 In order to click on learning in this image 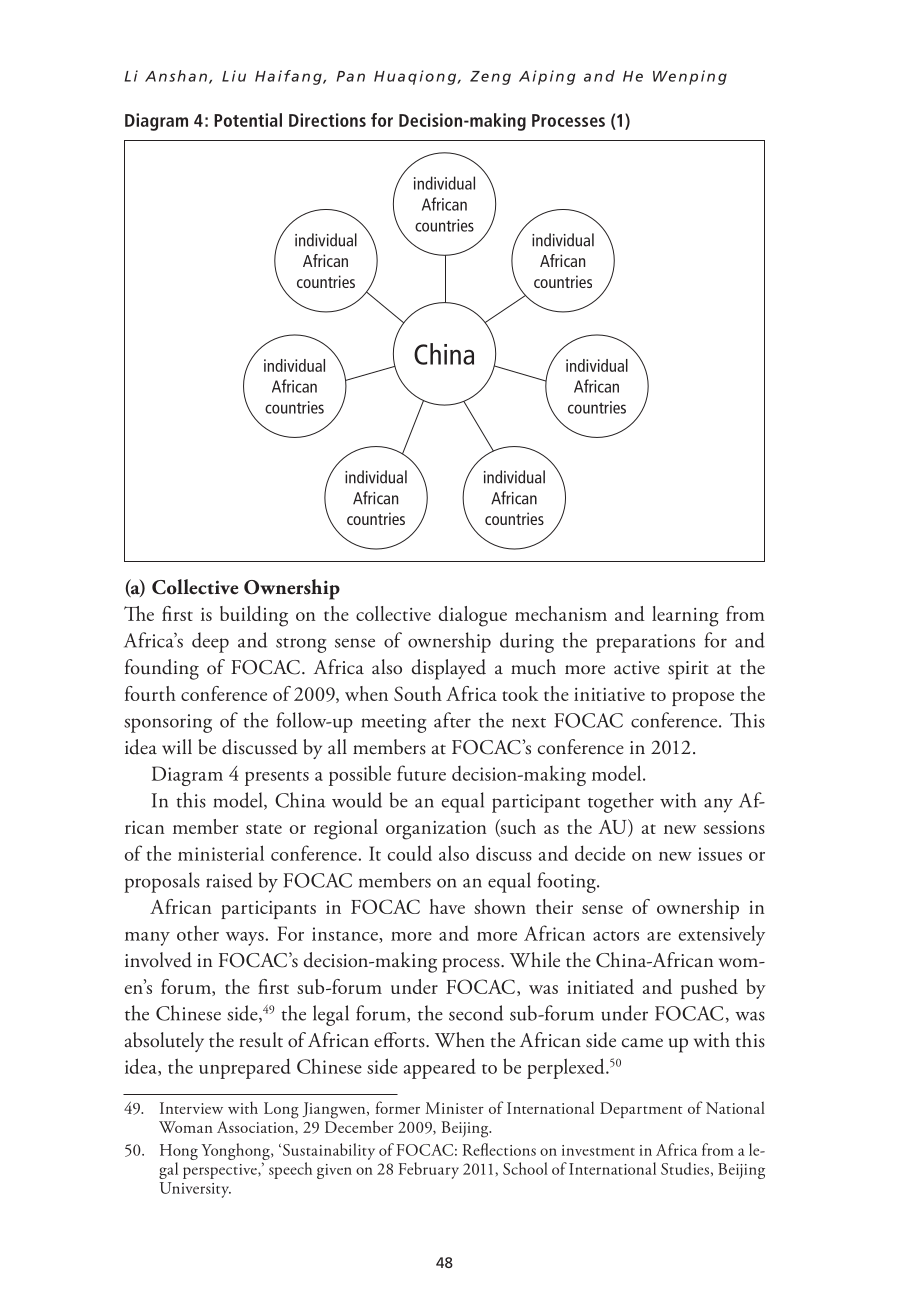, I will do `click(685, 616)`.
